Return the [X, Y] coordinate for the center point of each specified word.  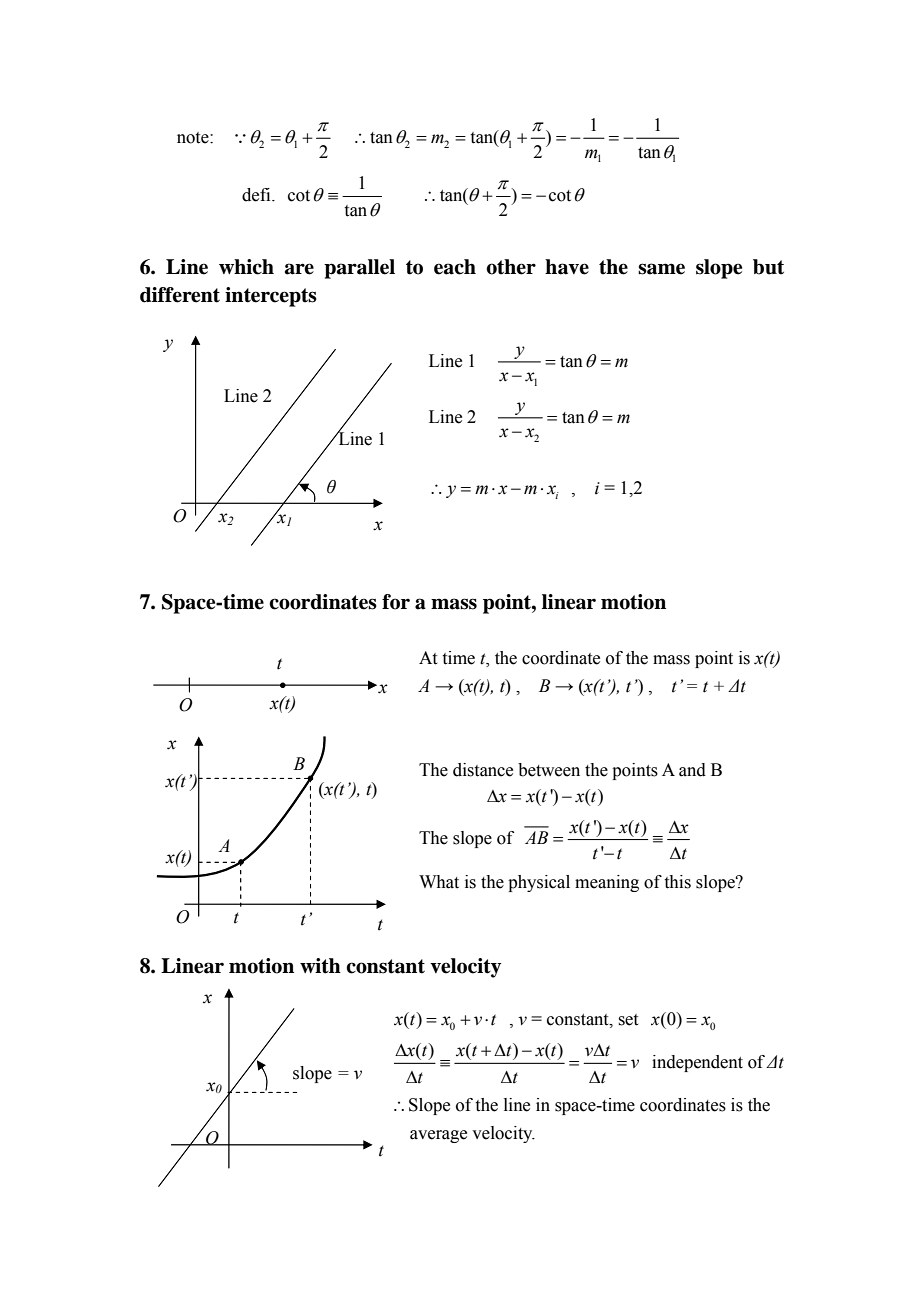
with [320, 966]
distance [483, 770]
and [692, 770]
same [661, 269]
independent [697, 1063]
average [438, 1136]
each [455, 267]
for [396, 602]
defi [257, 195]
